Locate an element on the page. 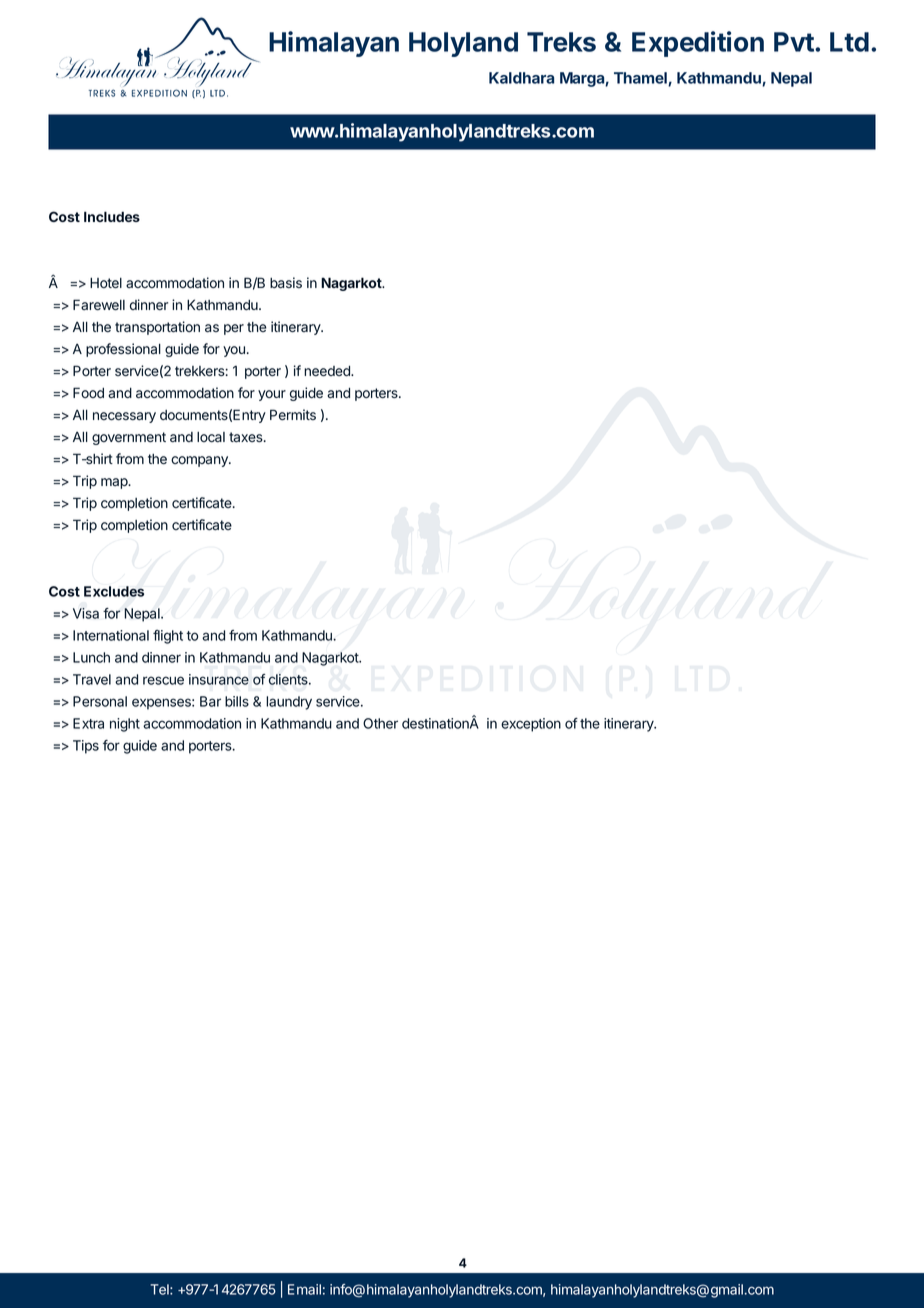 The width and height of the document is (924, 1308). Pvt is located at coordinates (795, 42).
